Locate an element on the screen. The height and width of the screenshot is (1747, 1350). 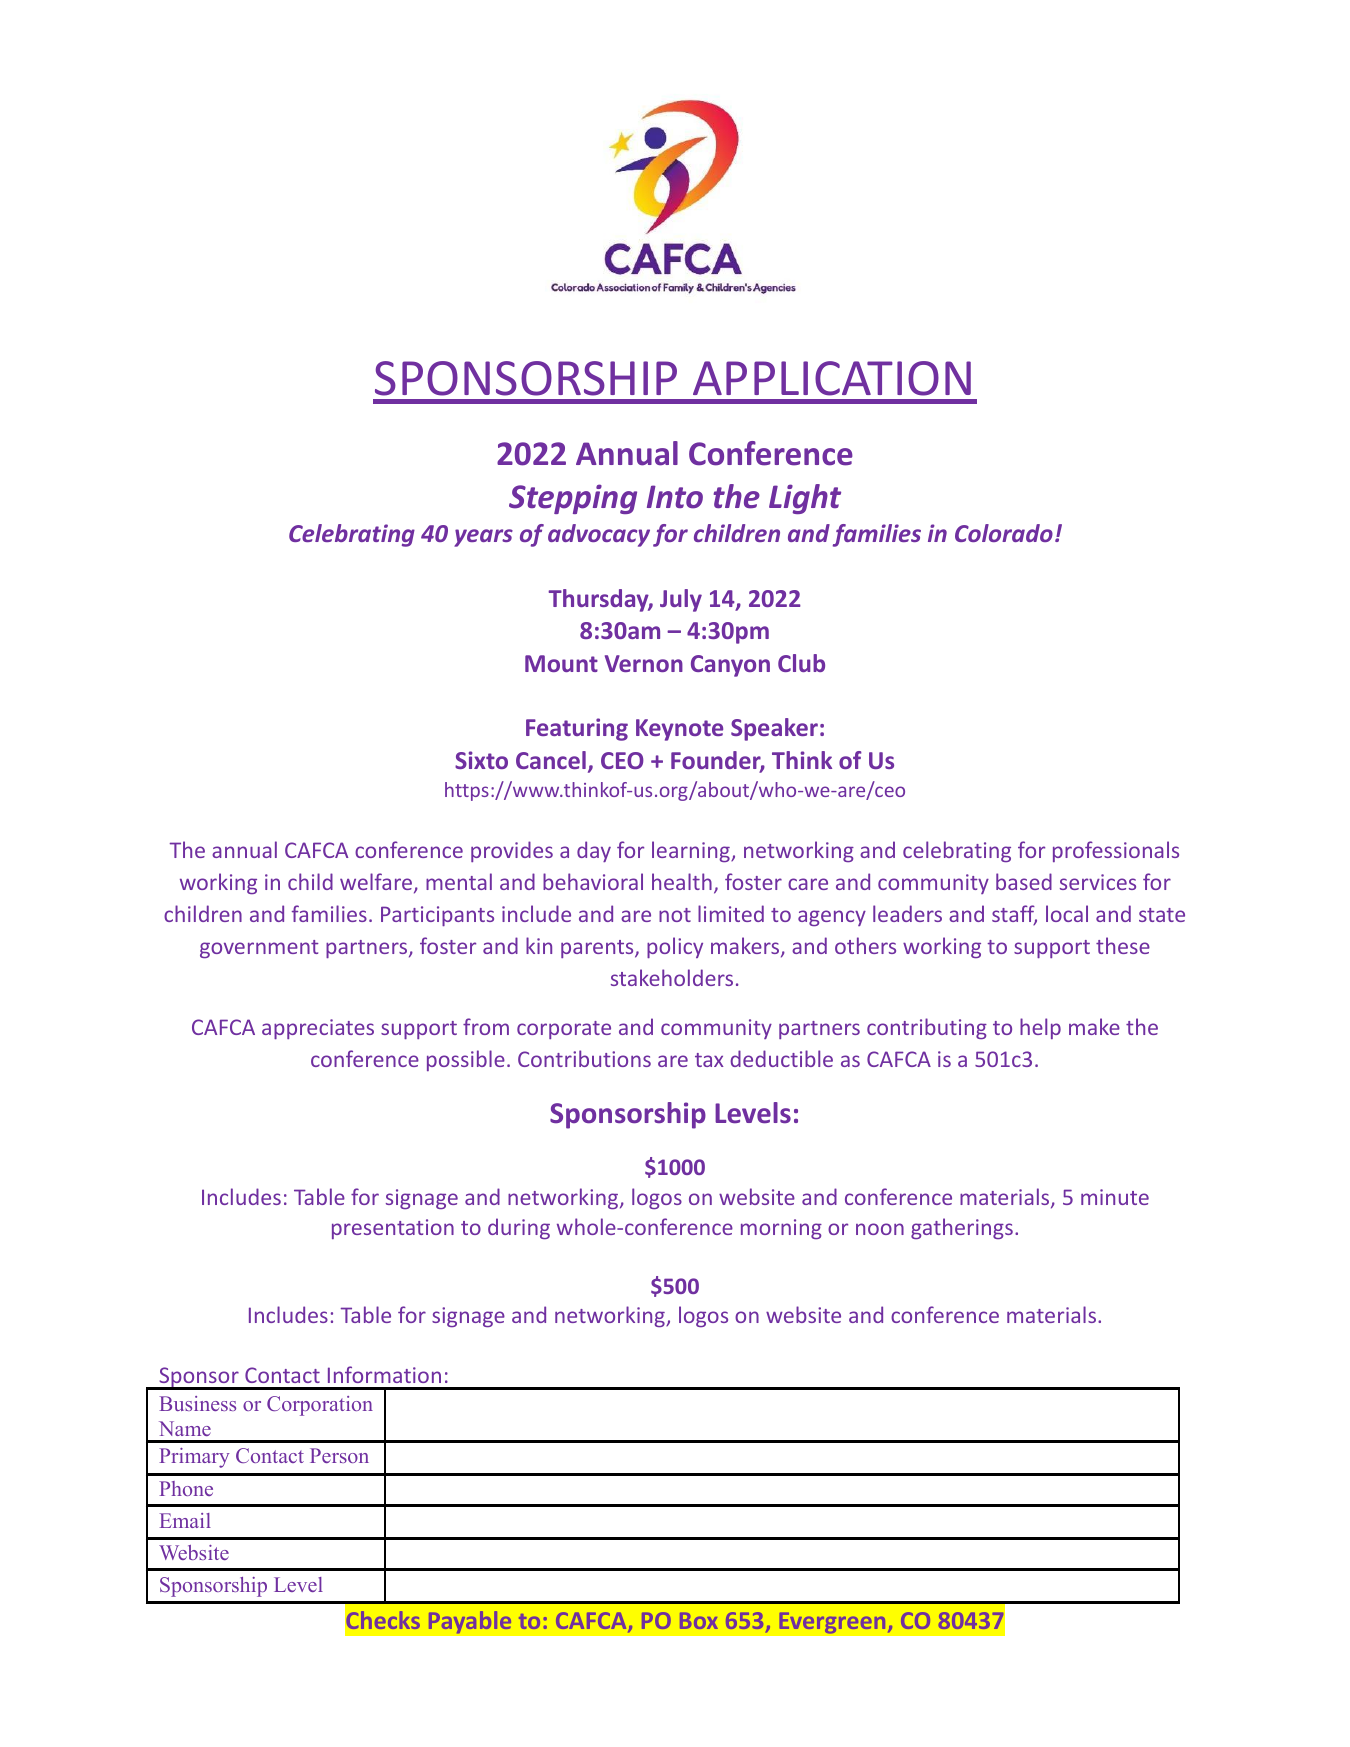
Evergreen is located at coordinates (833, 1623).
